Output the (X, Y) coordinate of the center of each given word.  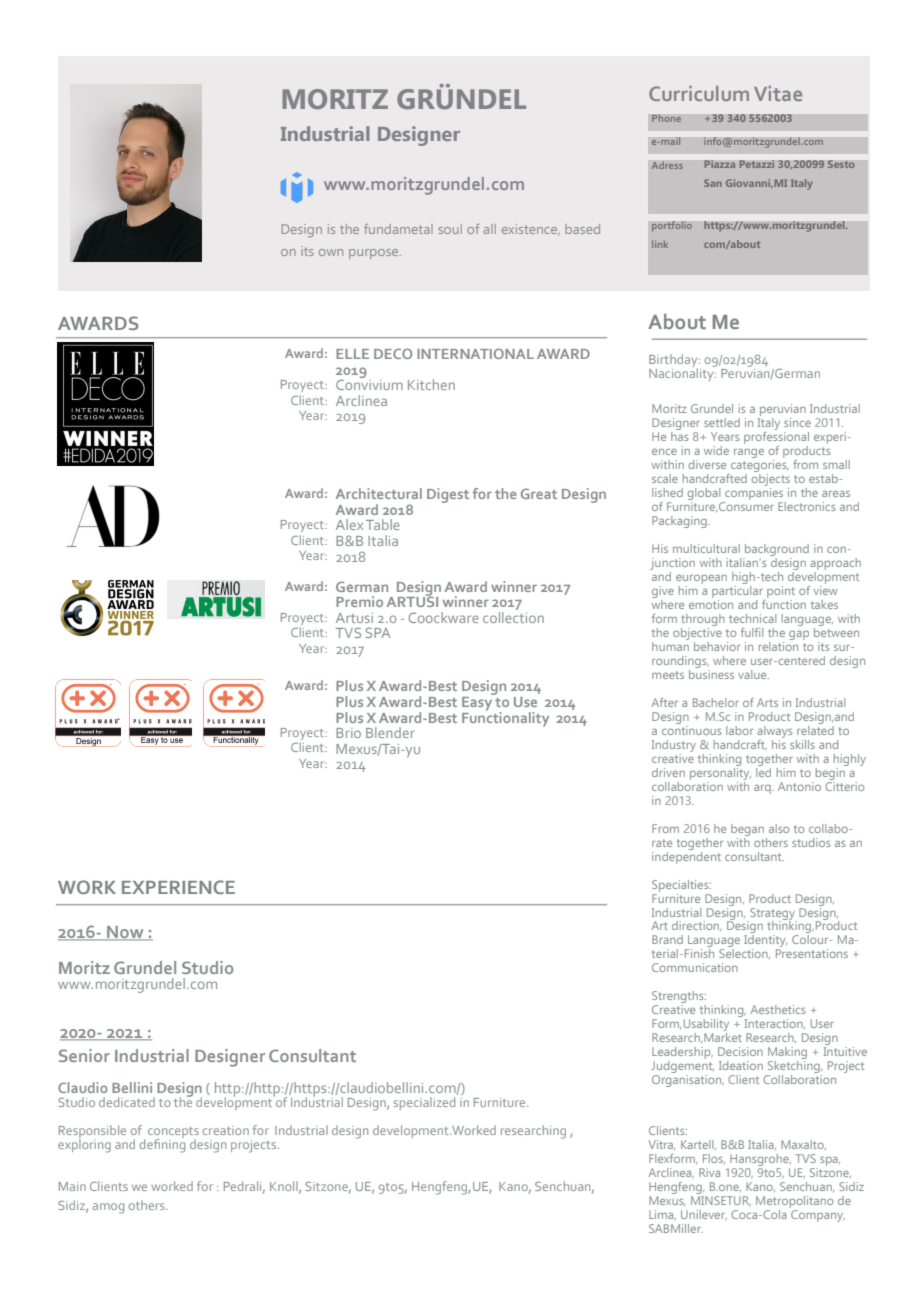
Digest (448, 495)
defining (162, 1144)
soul (450, 229)
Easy (478, 702)
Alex (349, 524)
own (331, 252)
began (747, 830)
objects (770, 478)
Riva (709, 1172)
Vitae (778, 93)
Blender (390, 732)
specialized (424, 1103)
